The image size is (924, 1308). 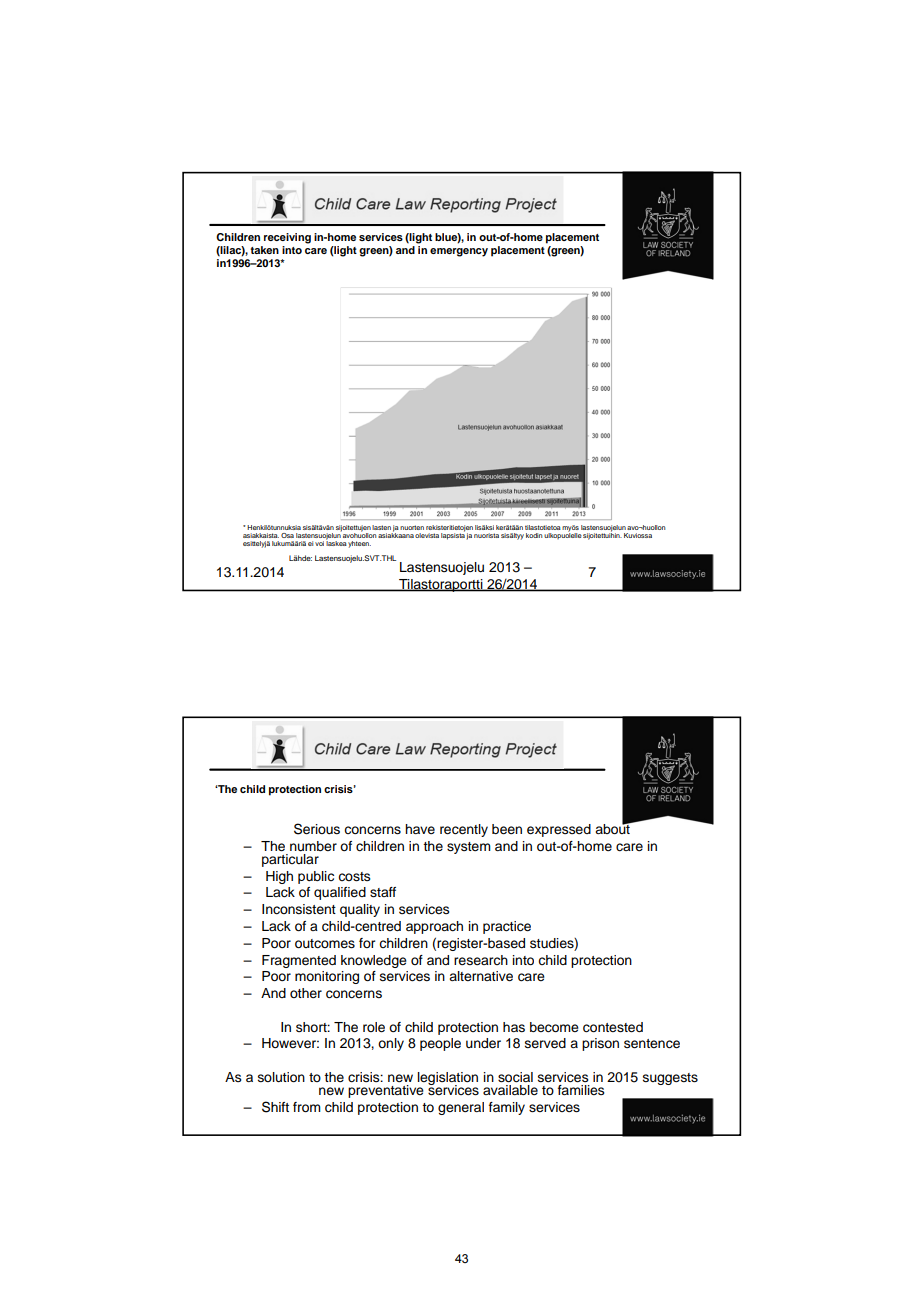 I want to click on about, so click(x=613, y=827).
